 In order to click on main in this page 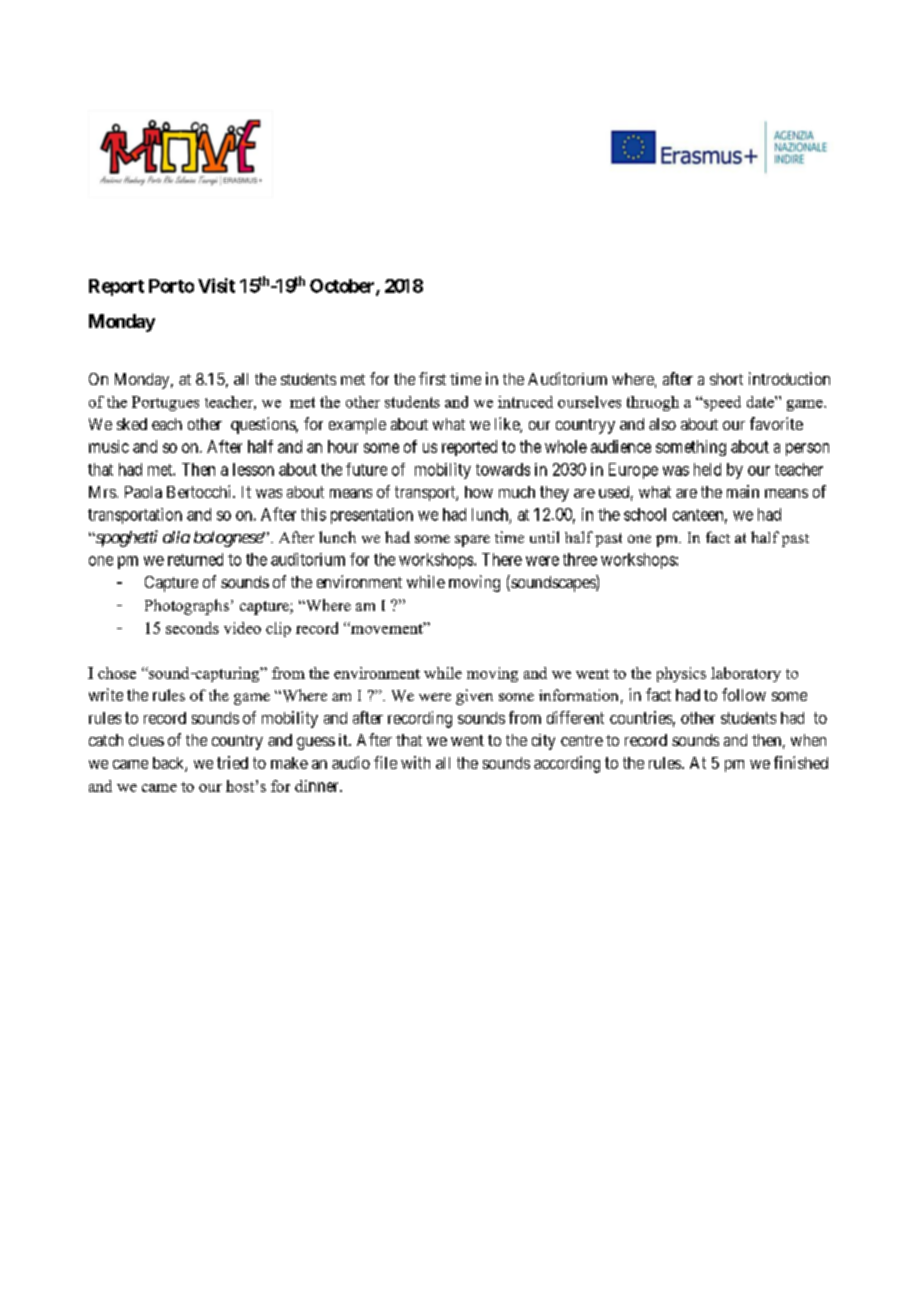, I will do `click(743, 491)`.
